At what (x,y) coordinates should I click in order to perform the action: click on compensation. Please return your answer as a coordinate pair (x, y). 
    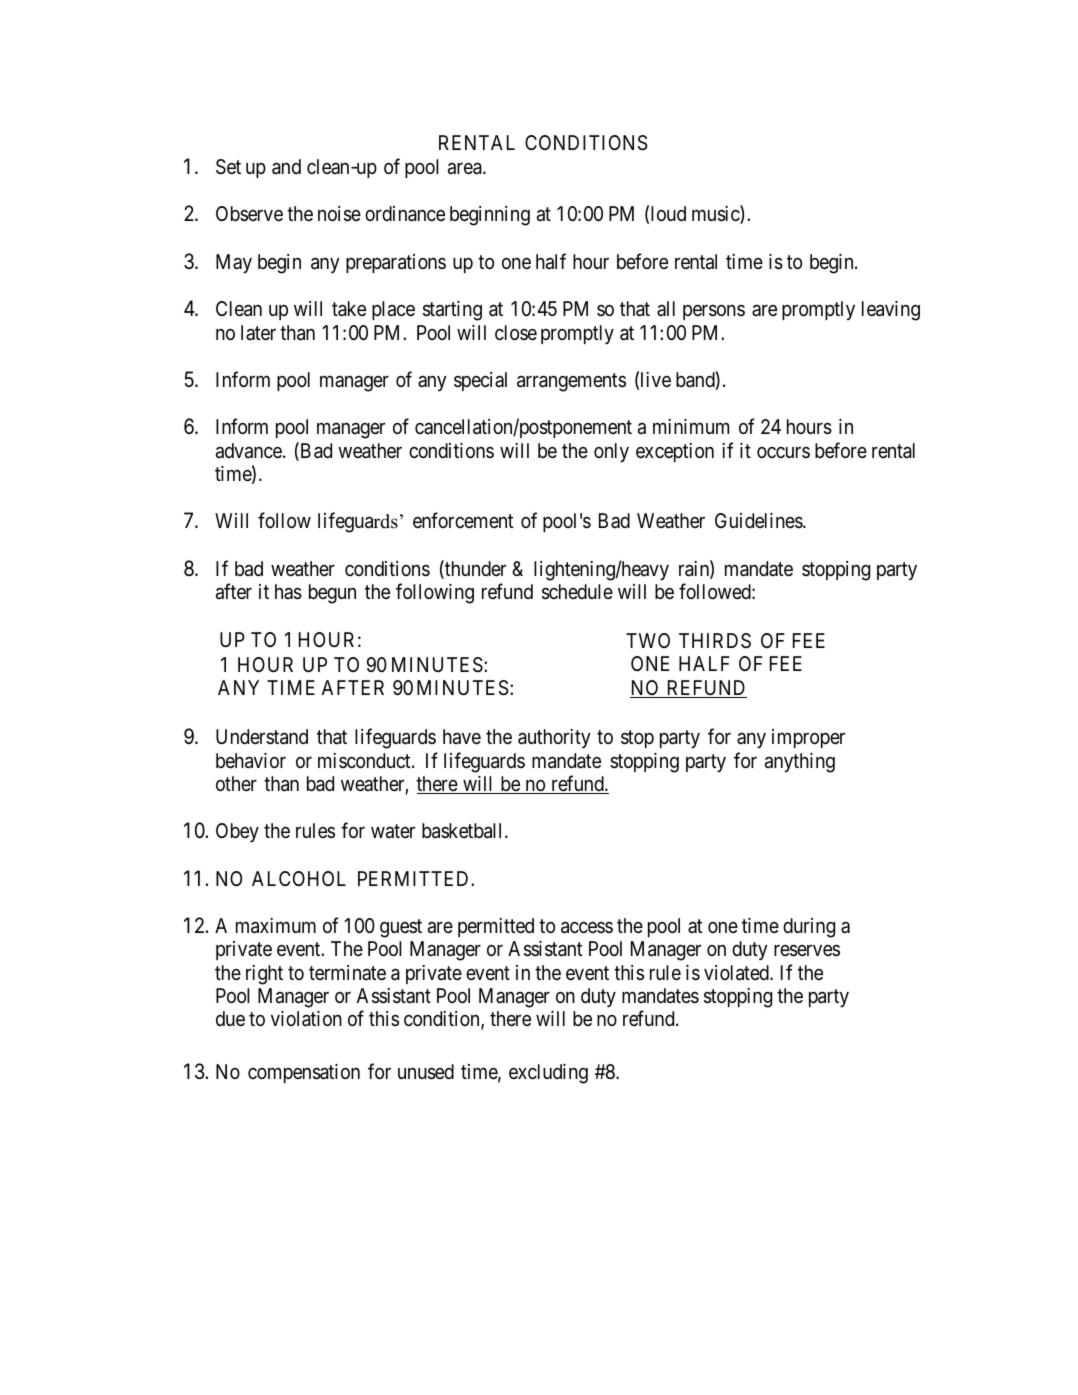
    Looking at the image, I should click on (304, 1073).
